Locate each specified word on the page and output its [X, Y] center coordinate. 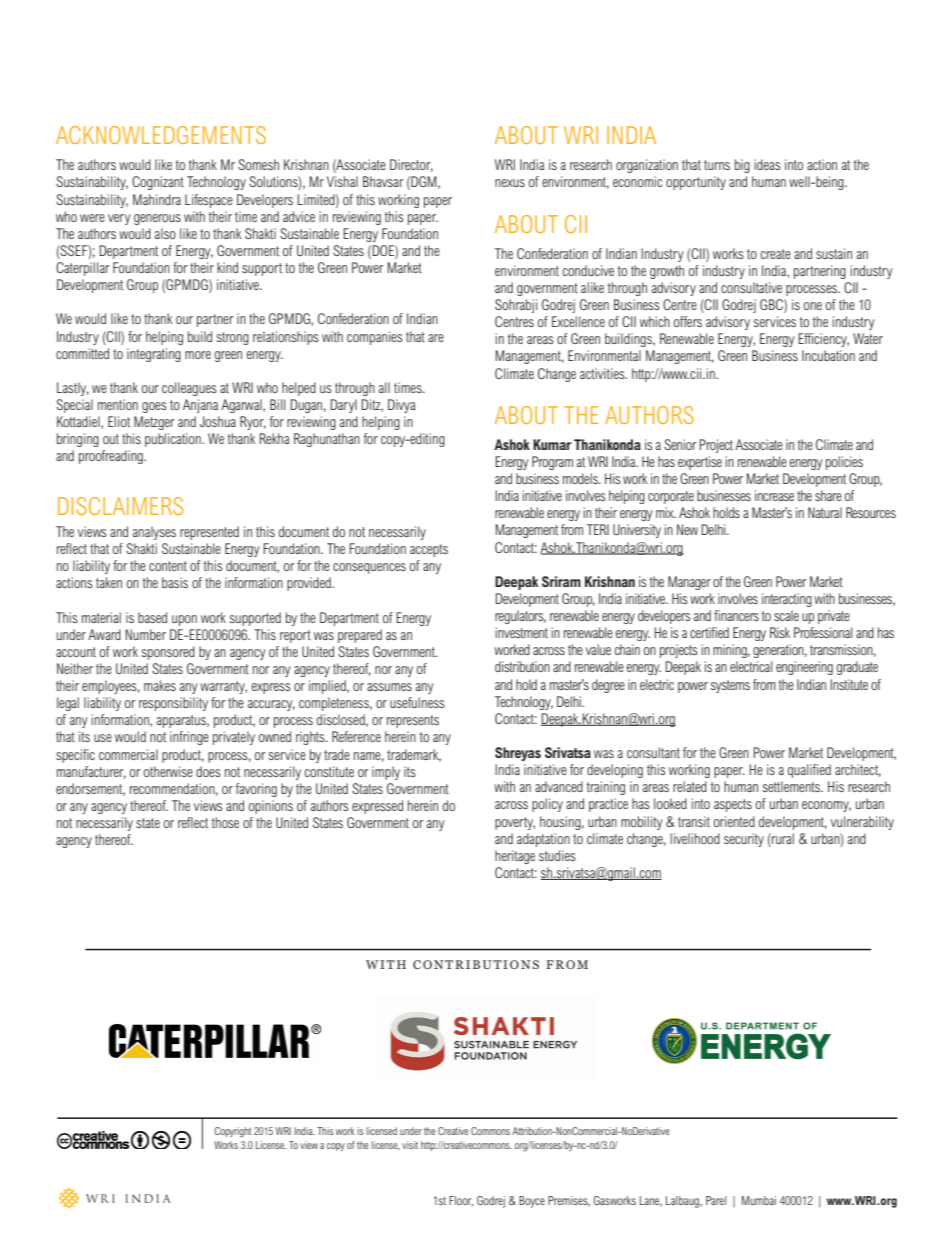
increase [774, 495]
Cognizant [158, 183]
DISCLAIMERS [120, 506]
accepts [429, 550]
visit [410, 1145]
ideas [767, 164]
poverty [515, 823]
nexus [510, 183]
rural [782, 838]
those [225, 822]
